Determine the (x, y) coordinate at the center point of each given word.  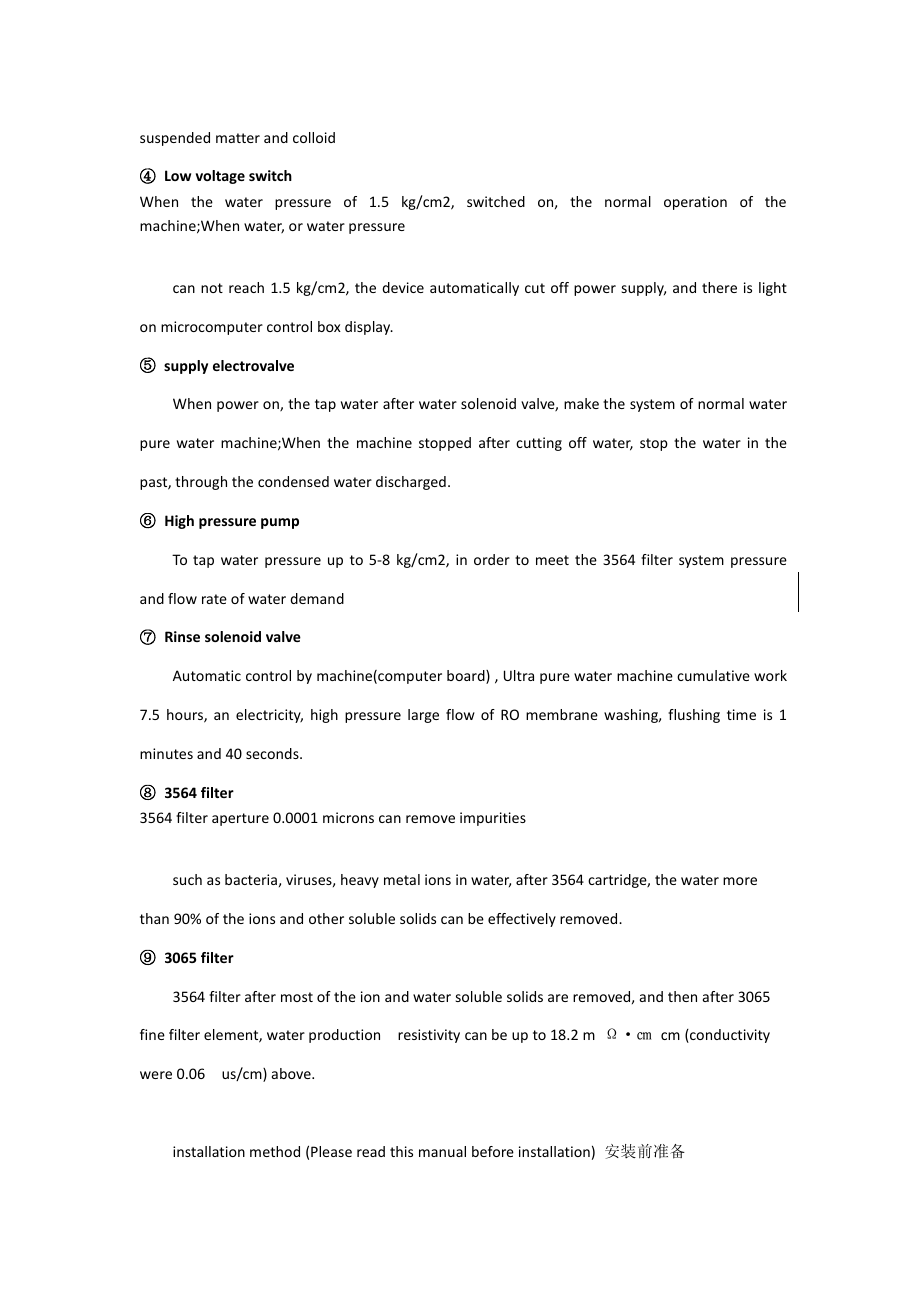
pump (280, 523)
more (740, 881)
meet (552, 560)
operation (695, 203)
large (423, 716)
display (369, 328)
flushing (694, 716)
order (492, 559)
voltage (220, 177)
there (719, 287)
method (275, 1151)
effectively (522, 920)
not (212, 288)
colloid (314, 137)
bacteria (251, 879)
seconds (273, 753)
